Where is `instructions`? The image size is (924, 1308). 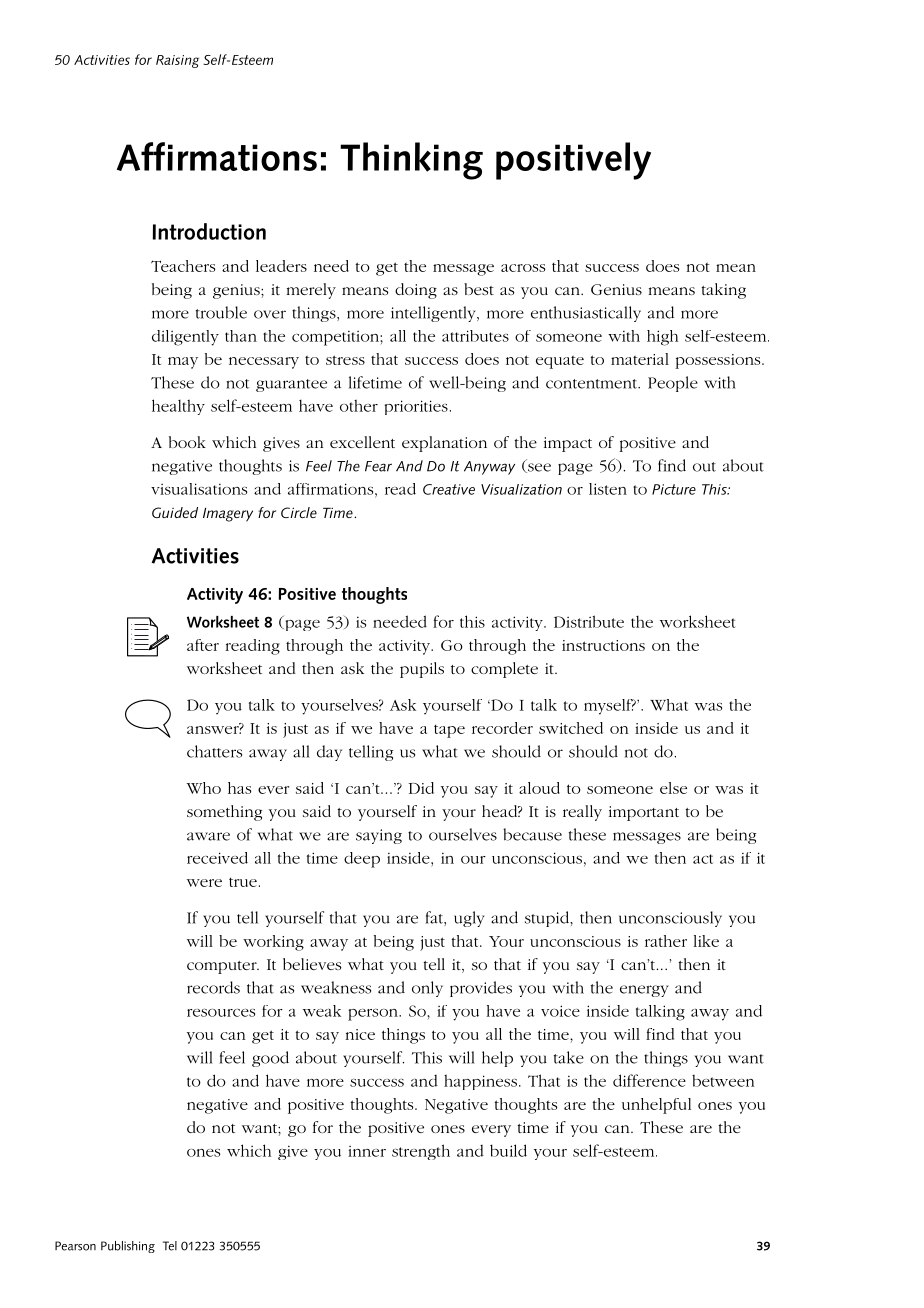
instructions is located at coordinates (603, 645).
